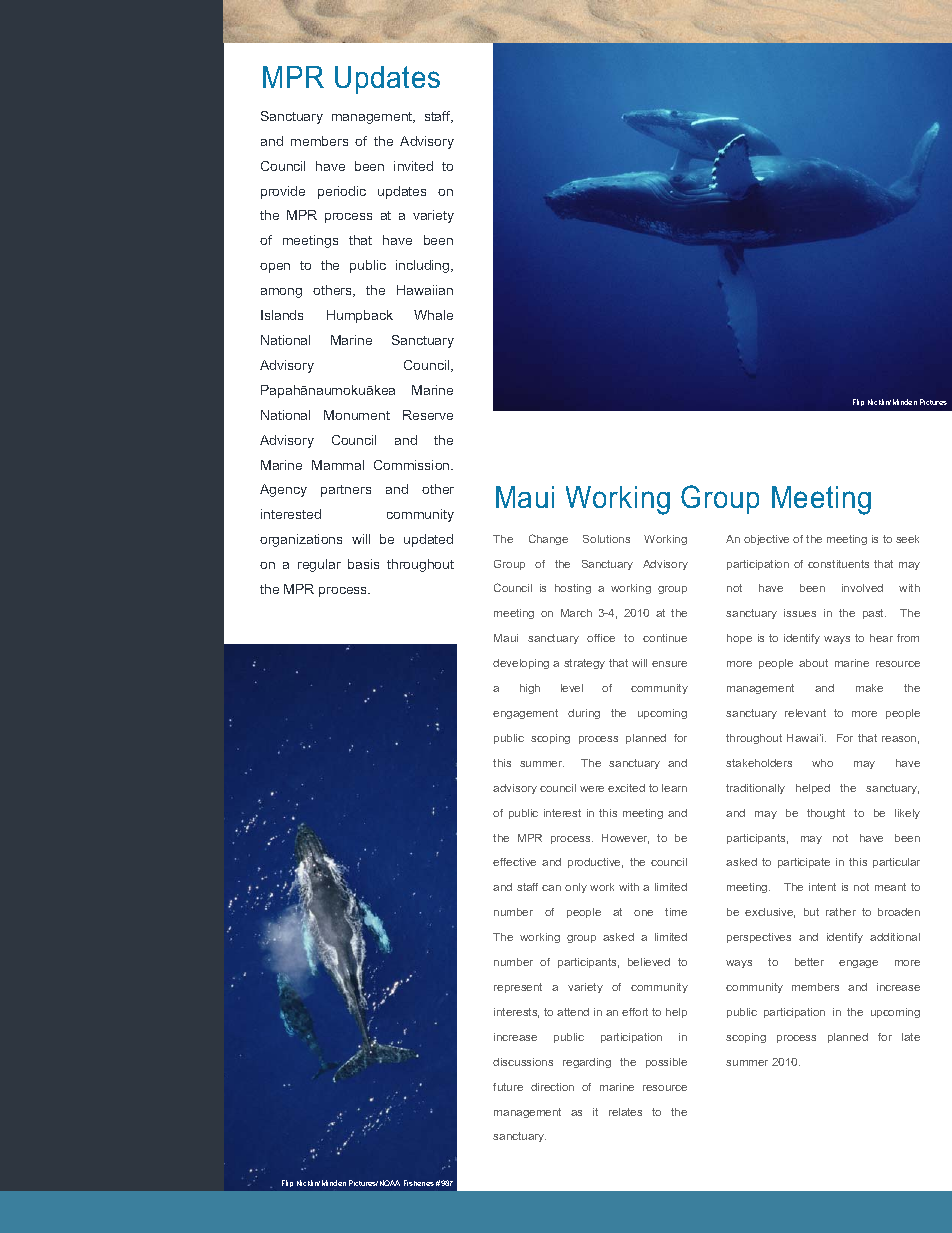 Image resolution: width=952 pixels, height=1233 pixels. I want to click on invited, so click(413, 166).
